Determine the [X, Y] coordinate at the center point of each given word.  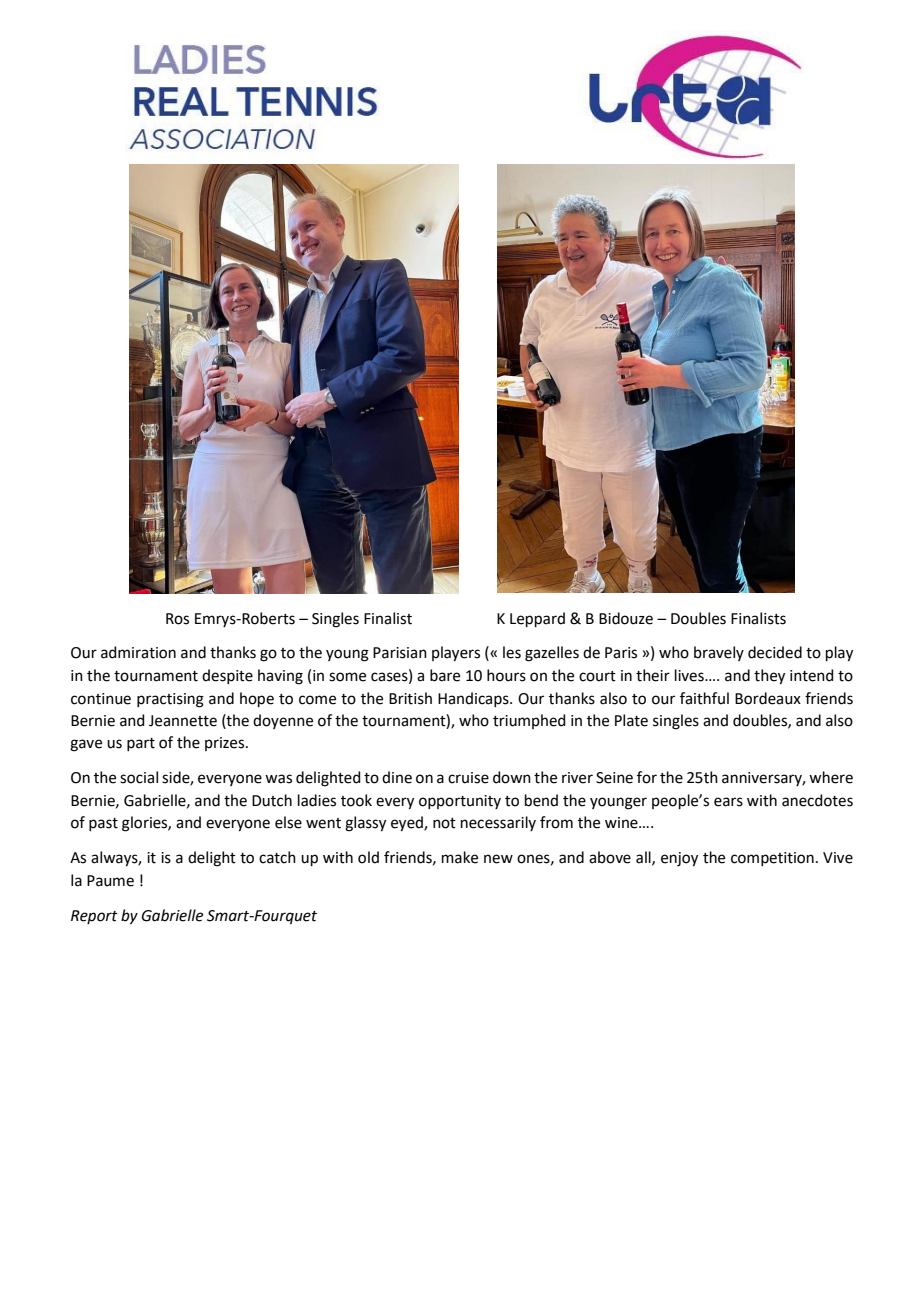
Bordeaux [768, 698]
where [831, 777]
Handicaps [474, 699]
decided [775, 652]
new [498, 859]
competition [772, 859]
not [444, 823]
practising [170, 700]
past [103, 824]
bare [445, 675]
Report [94, 917]
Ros [177, 619]
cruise [468, 778]
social [139, 777]
